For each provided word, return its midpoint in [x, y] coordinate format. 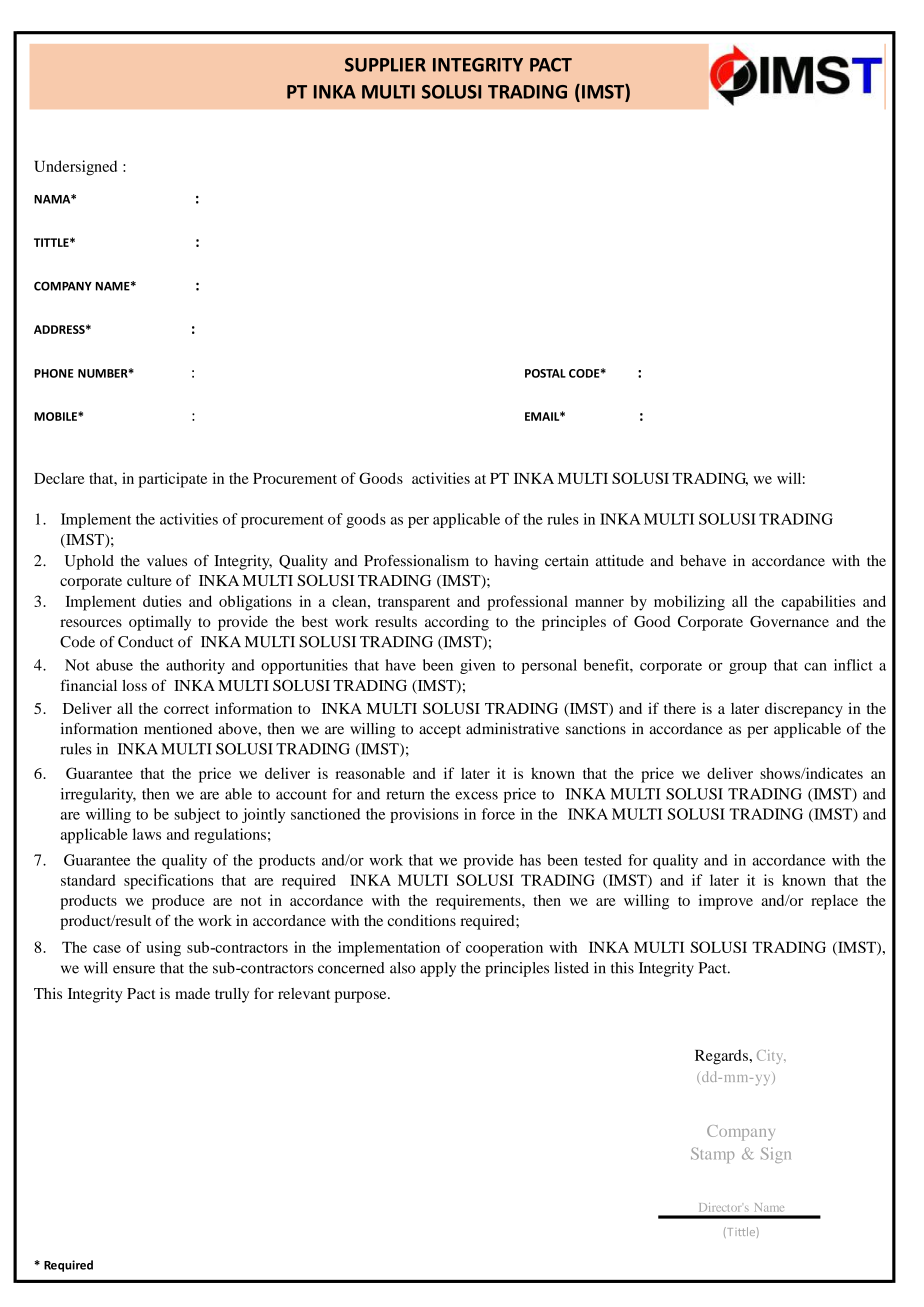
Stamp [712, 1155]
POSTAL [545, 373]
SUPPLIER [385, 65]
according [457, 623]
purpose [362, 997]
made [192, 993]
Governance [789, 621]
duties [162, 601]
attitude [620, 561]
